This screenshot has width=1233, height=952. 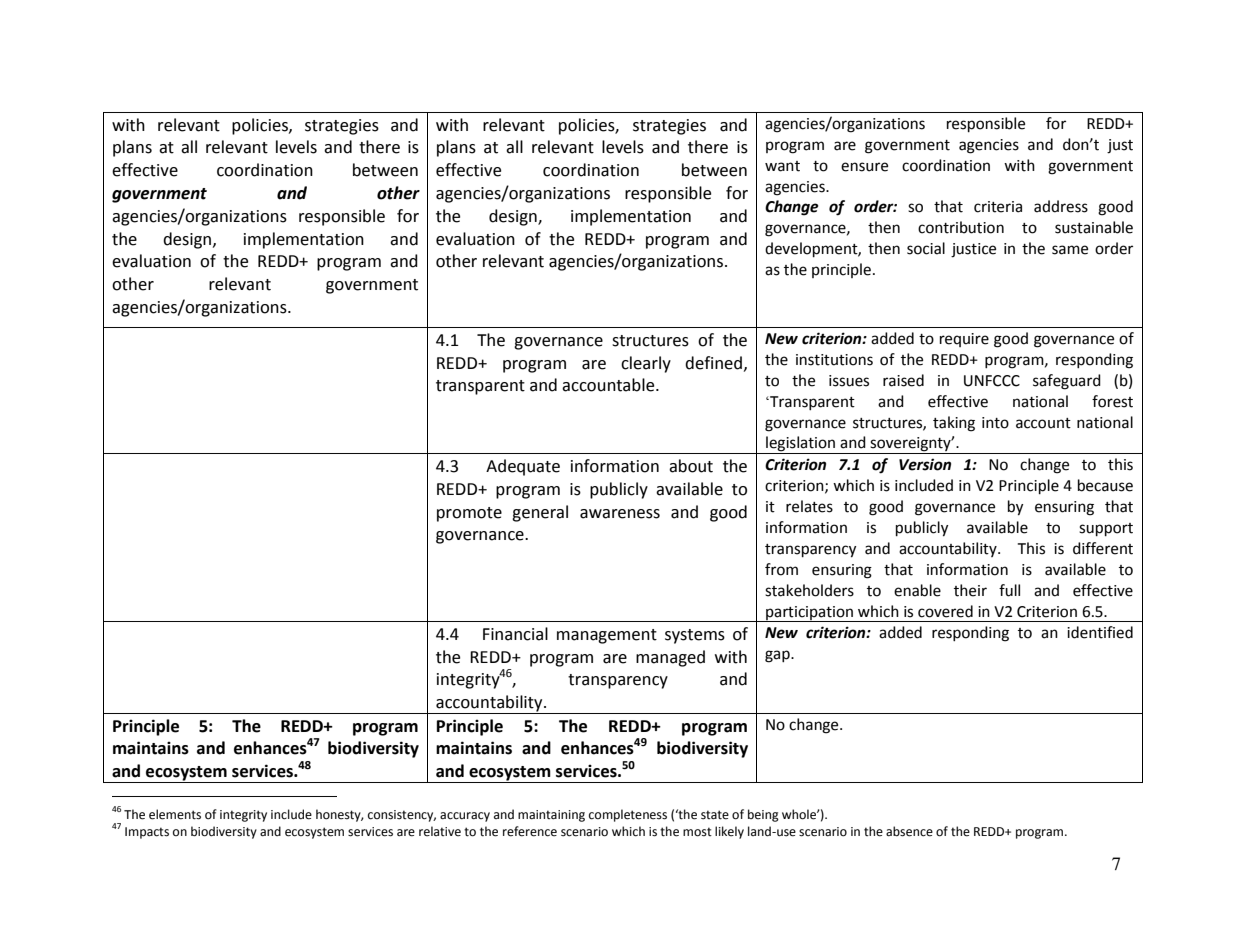 What do you see at coordinates (782, 166) in the screenshot?
I see `want` at bounding box center [782, 166].
